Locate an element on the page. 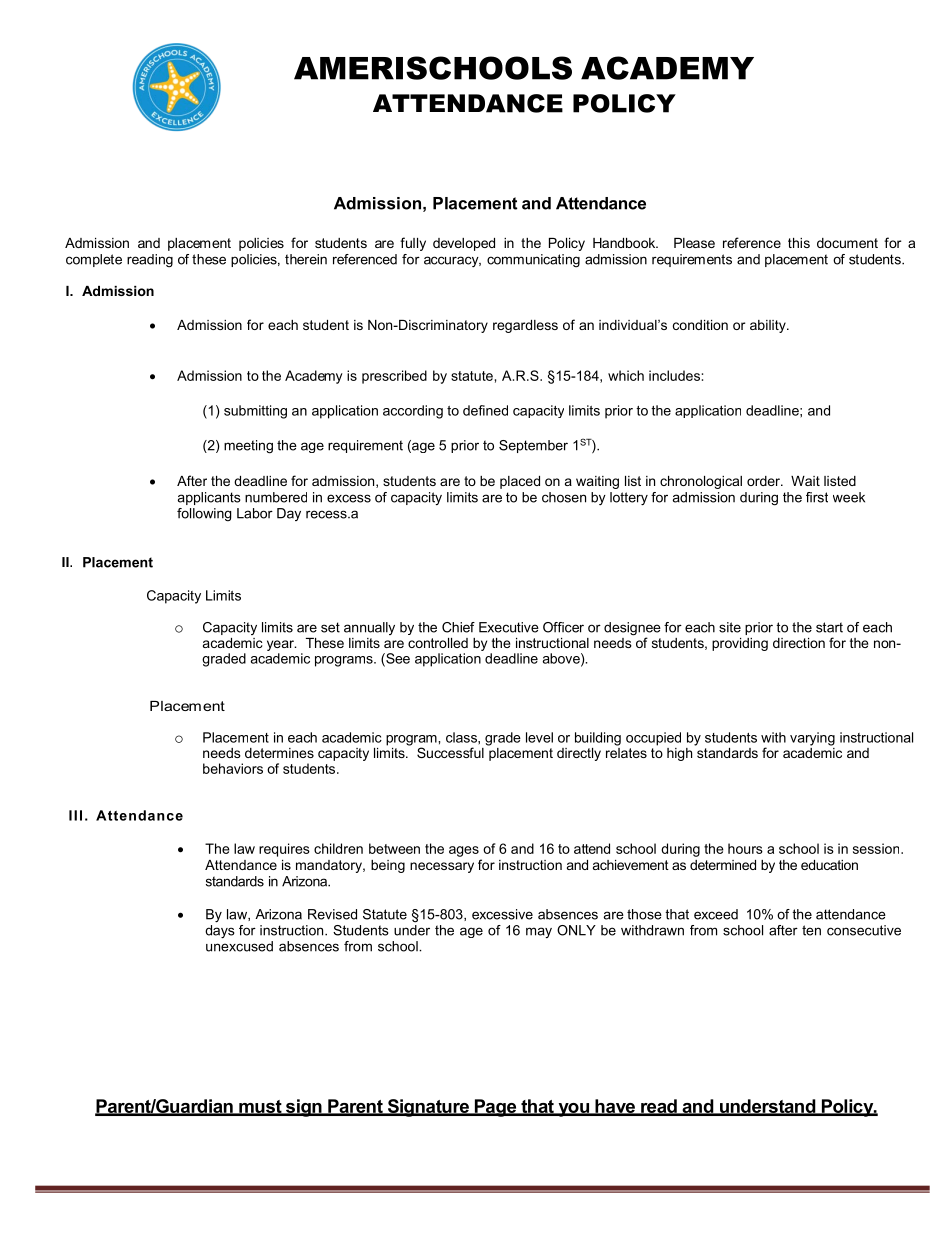  complete is located at coordinates (94, 260).
